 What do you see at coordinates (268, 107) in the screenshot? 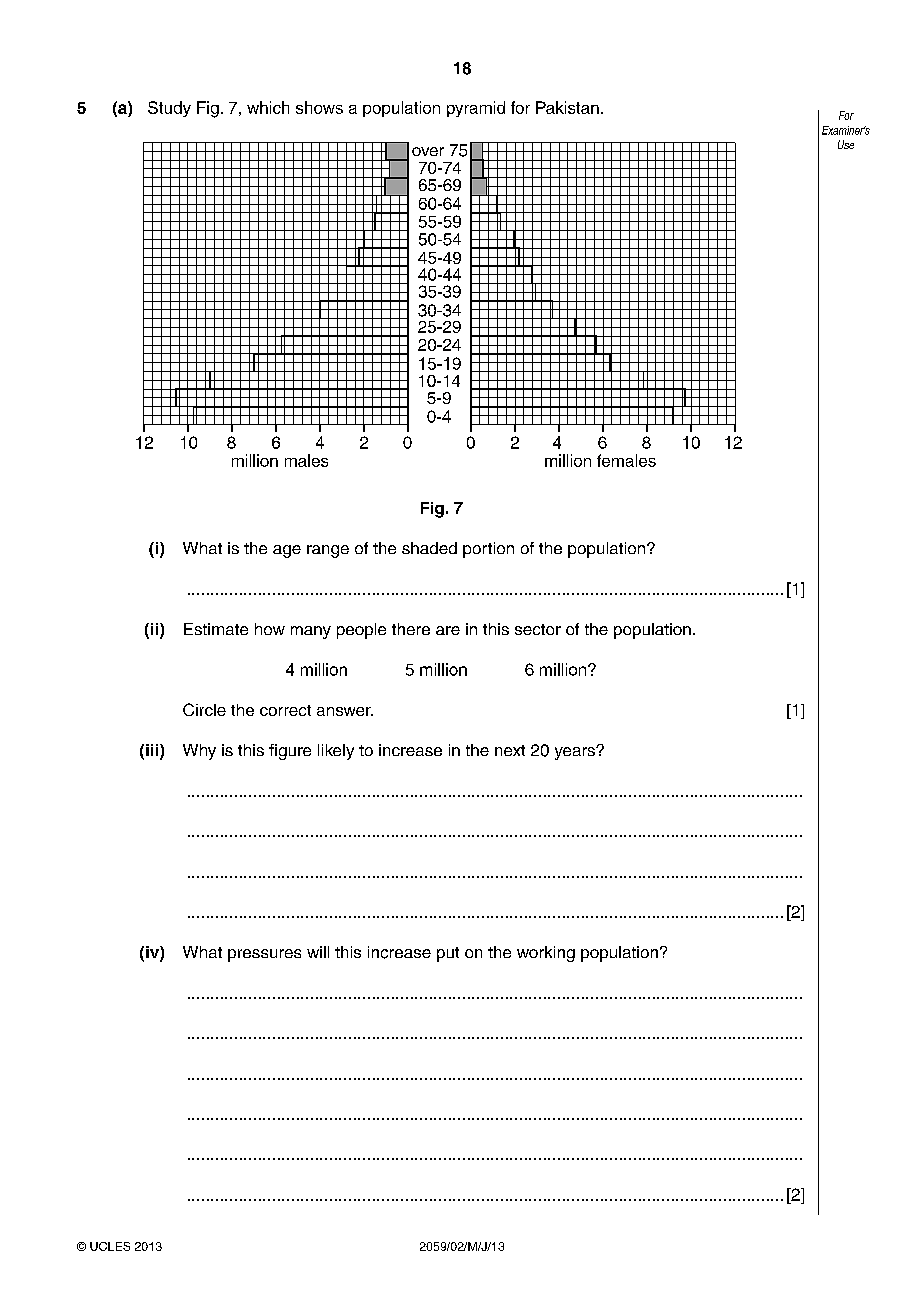
I see `which` at bounding box center [268, 107].
